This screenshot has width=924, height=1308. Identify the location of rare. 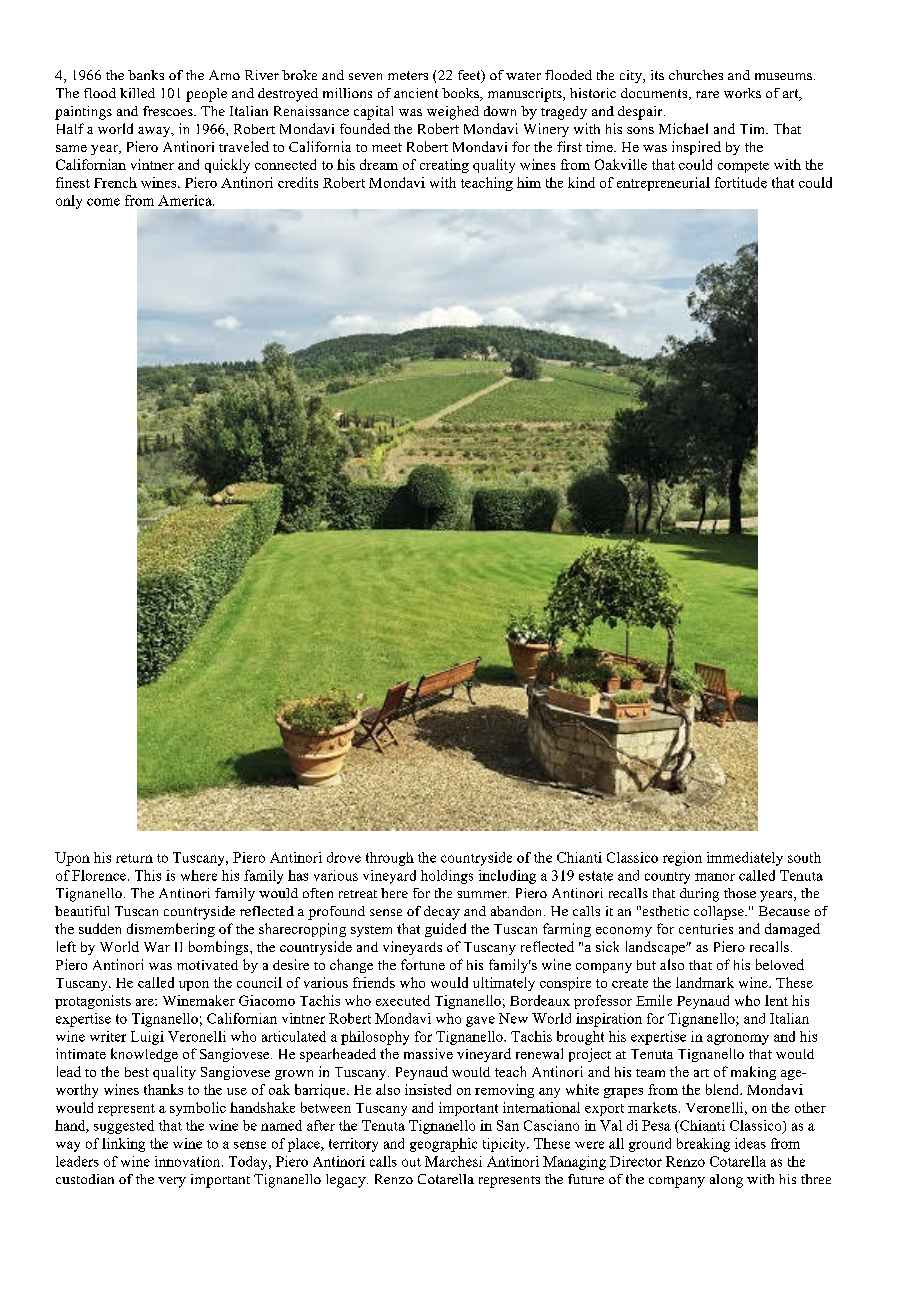
(707, 94).
